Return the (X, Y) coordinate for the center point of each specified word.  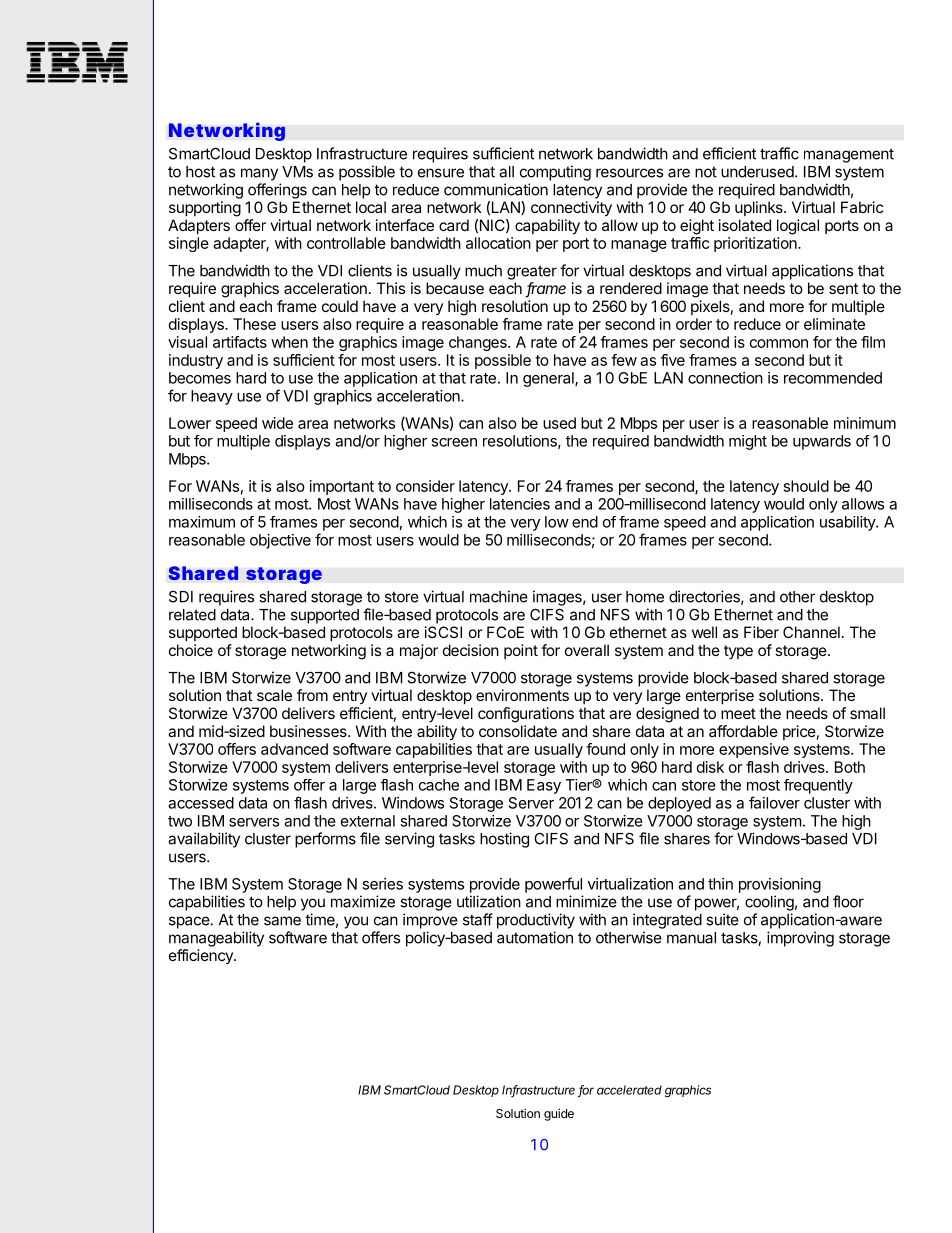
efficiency (202, 956)
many (259, 174)
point (521, 651)
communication (496, 189)
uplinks (760, 208)
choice (191, 650)
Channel (811, 632)
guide (559, 1114)
